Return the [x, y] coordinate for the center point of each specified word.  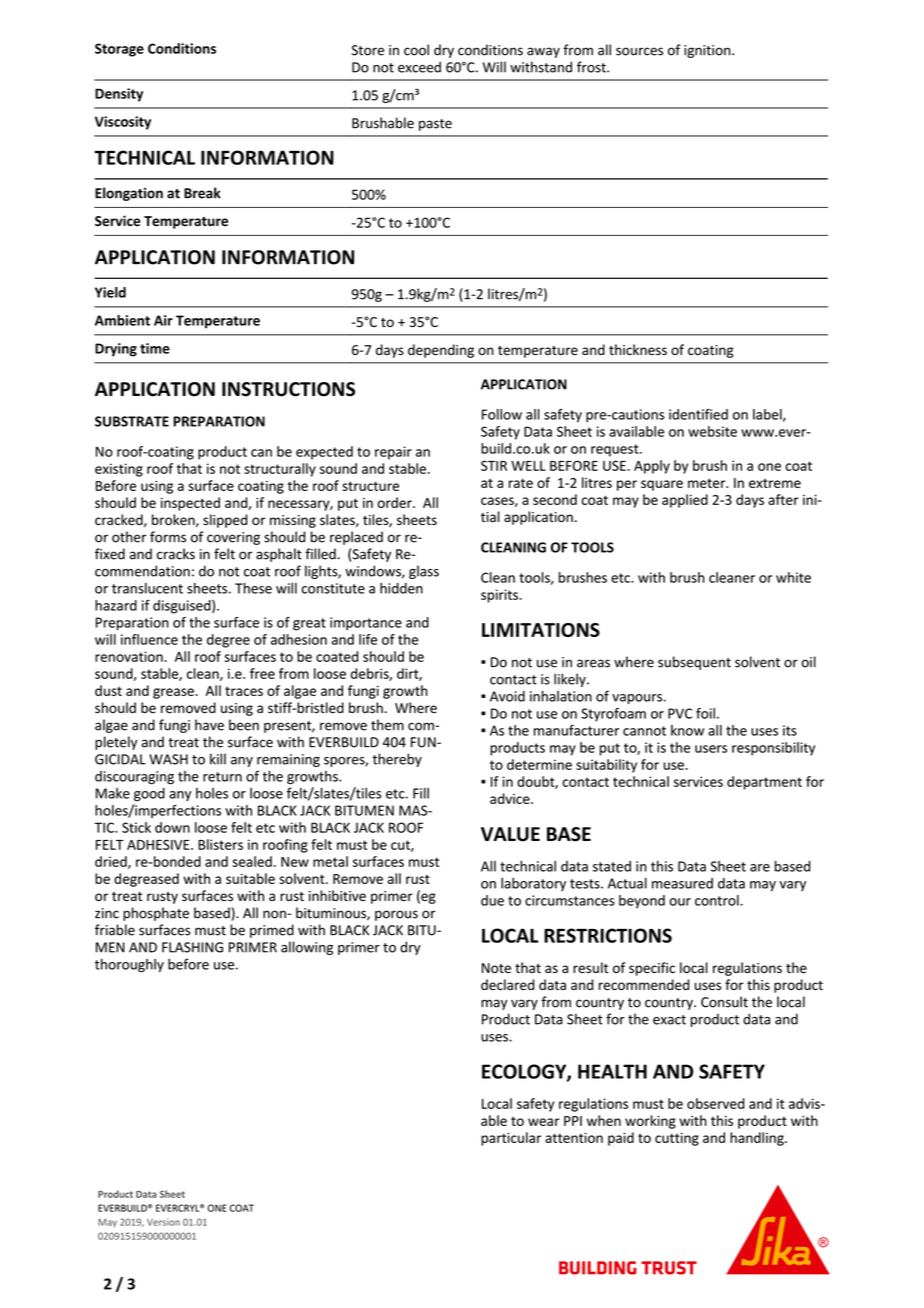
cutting [677, 1139]
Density [119, 95]
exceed [419, 67]
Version [163, 1222]
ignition [708, 51]
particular [511, 1139]
